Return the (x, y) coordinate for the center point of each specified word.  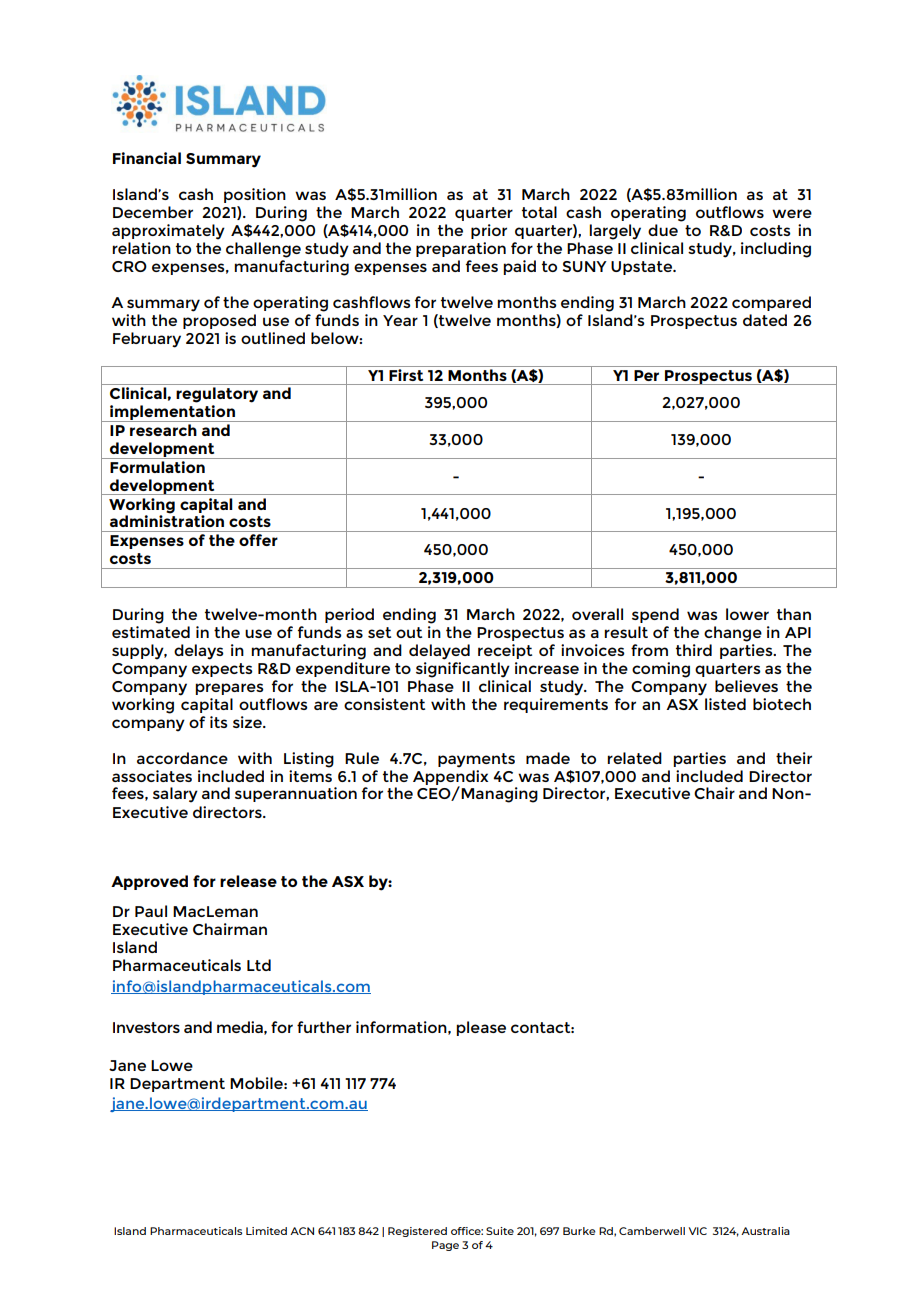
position (255, 195)
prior (489, 231)
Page (445, 1246)
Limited (266, 1231)
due (663, 230)
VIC (698, 1231)
